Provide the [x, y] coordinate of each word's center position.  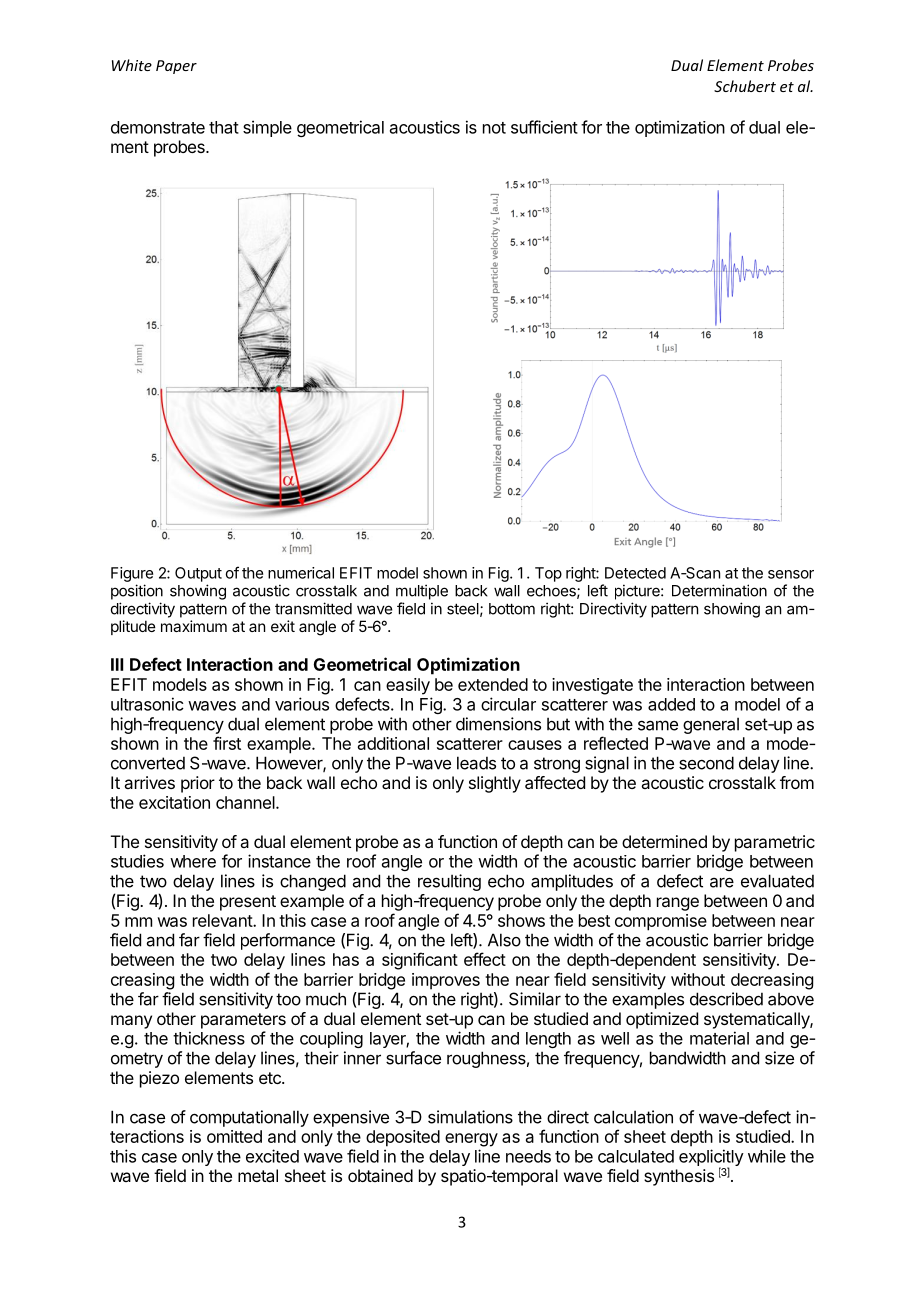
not [494, 128]
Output [198, 574]
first [227, 743]
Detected [635, 573]
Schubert [745, 86]
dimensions [498, 724]
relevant [223, 920]
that [224, 127]
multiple [422, 592]
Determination [719, 590]
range [678, 904]
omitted [234, 1136]
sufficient [544, 127]
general [711, 725]
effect [485, 959]
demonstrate [158, 127]
